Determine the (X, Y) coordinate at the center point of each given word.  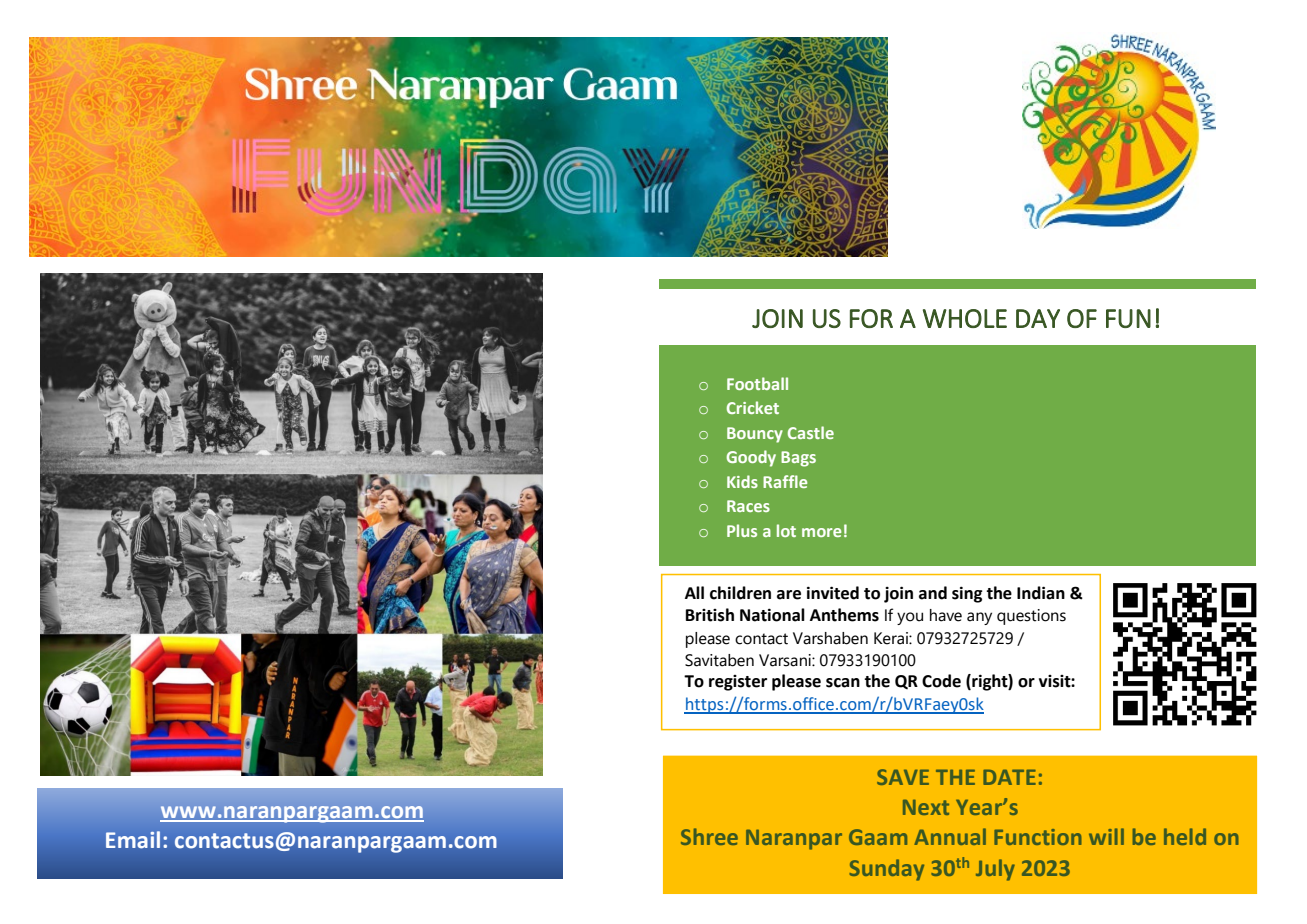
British (710, 615)
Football (757, 383)
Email (133, 839)
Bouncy (755, 435)
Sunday (886, 870)
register (738, 683)
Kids (742, 481)
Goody (751, 458)
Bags (798, 459)
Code (941, 681)
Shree (709, 836)
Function (1038, 837)
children (740, 593)
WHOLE (965, 318)
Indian (1041, 593)
